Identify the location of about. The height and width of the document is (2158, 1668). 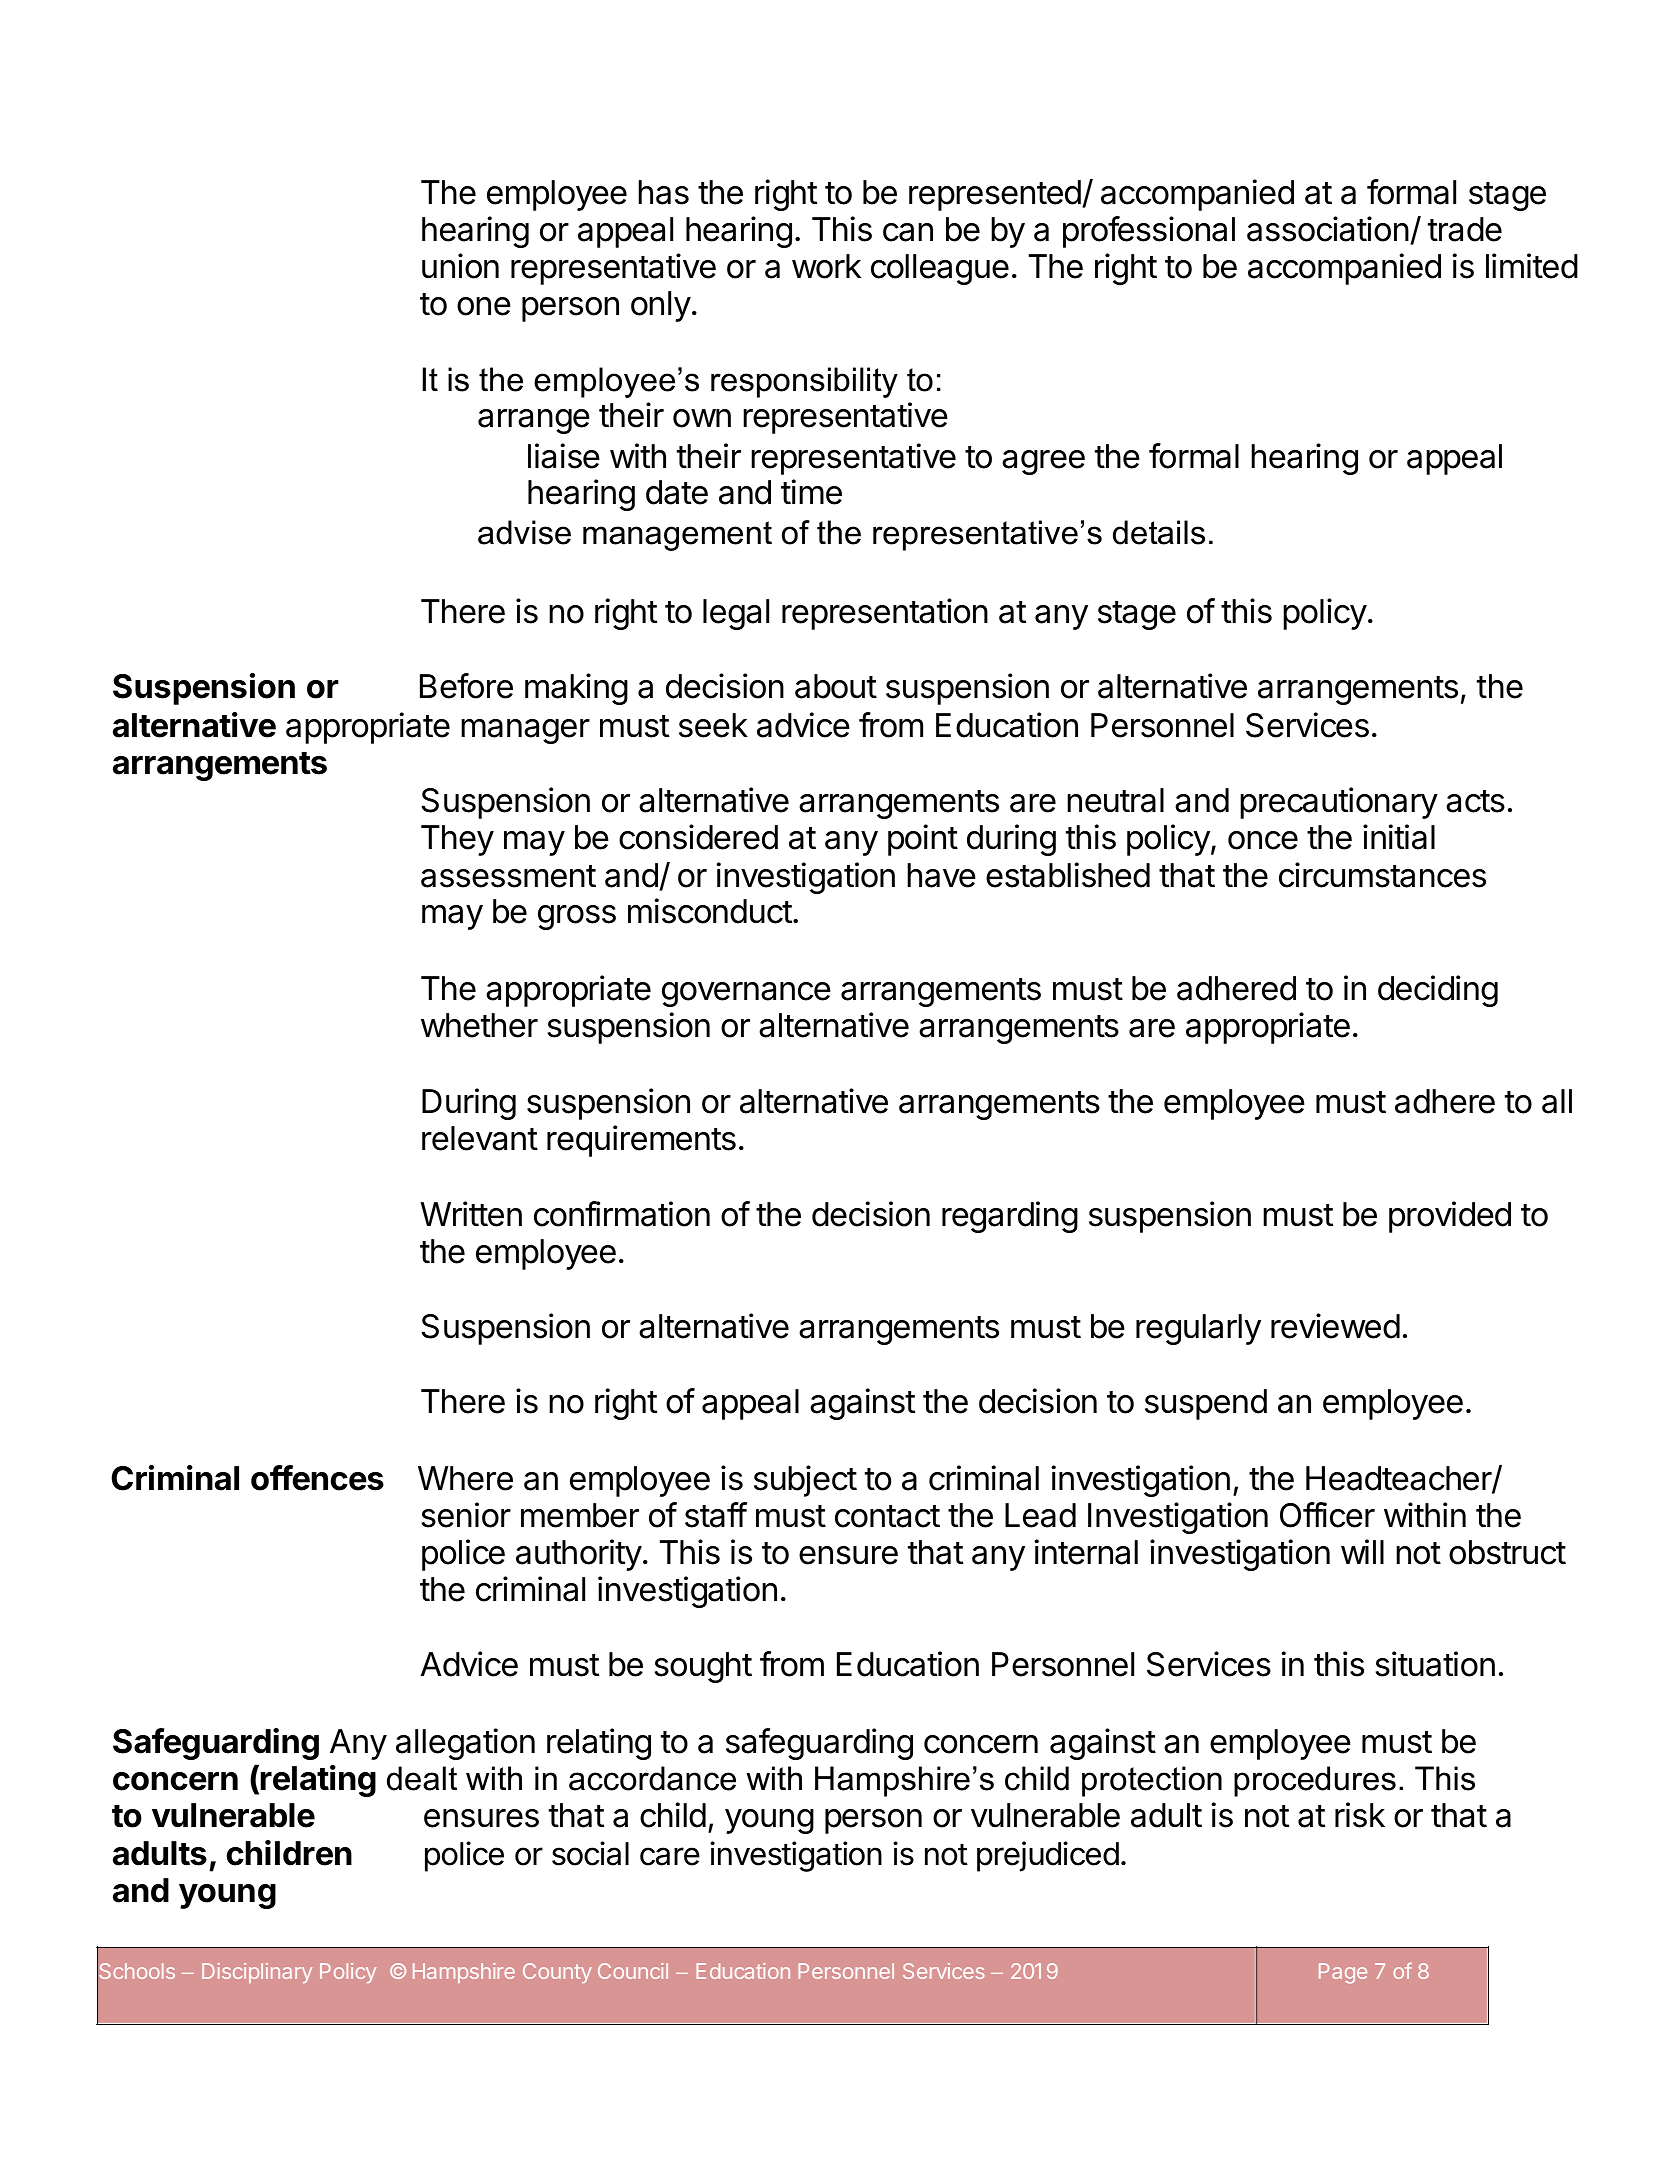
(836, 686).
